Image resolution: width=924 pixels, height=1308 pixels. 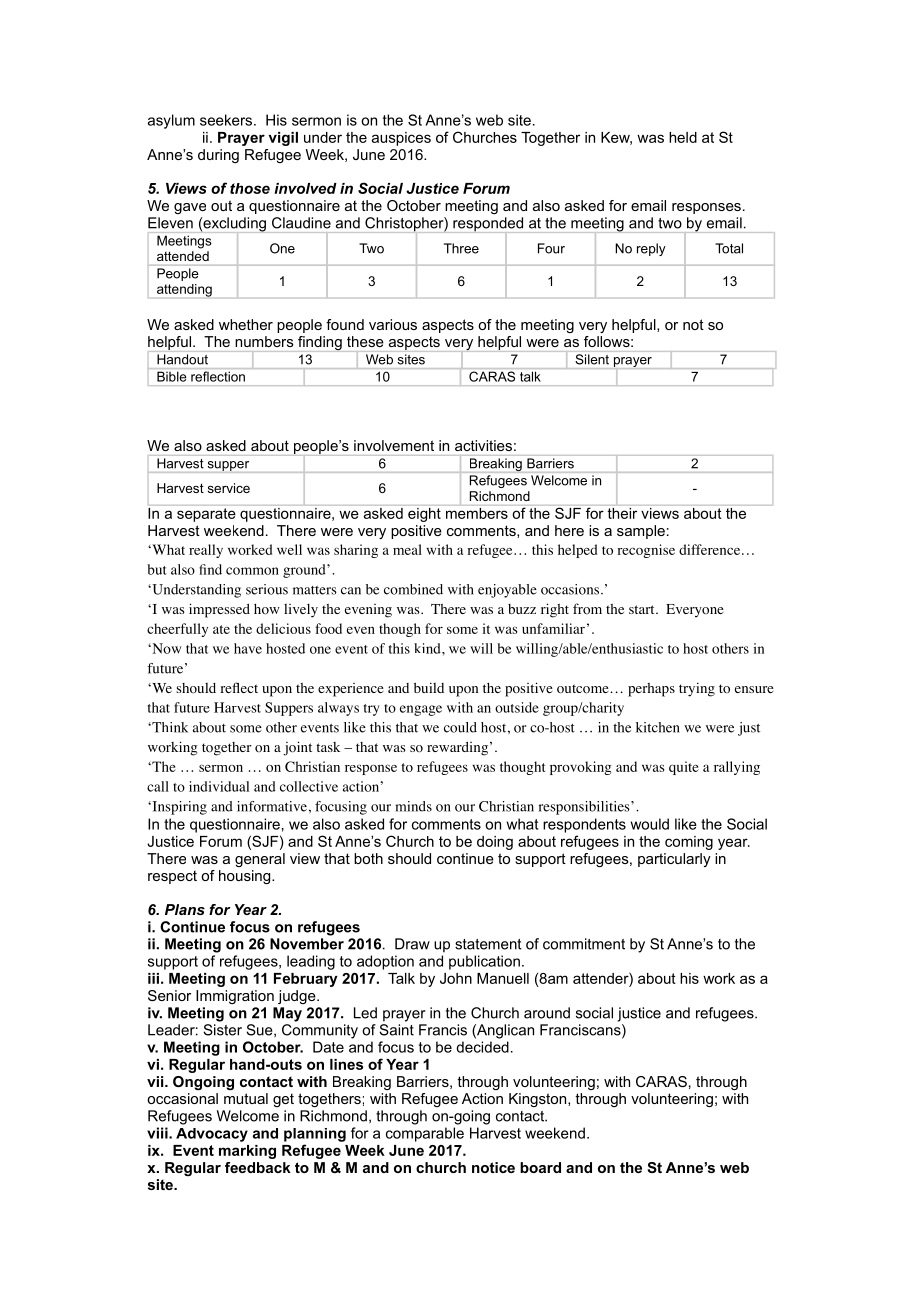 I want to click on board, so click(x=540, y=1167).
